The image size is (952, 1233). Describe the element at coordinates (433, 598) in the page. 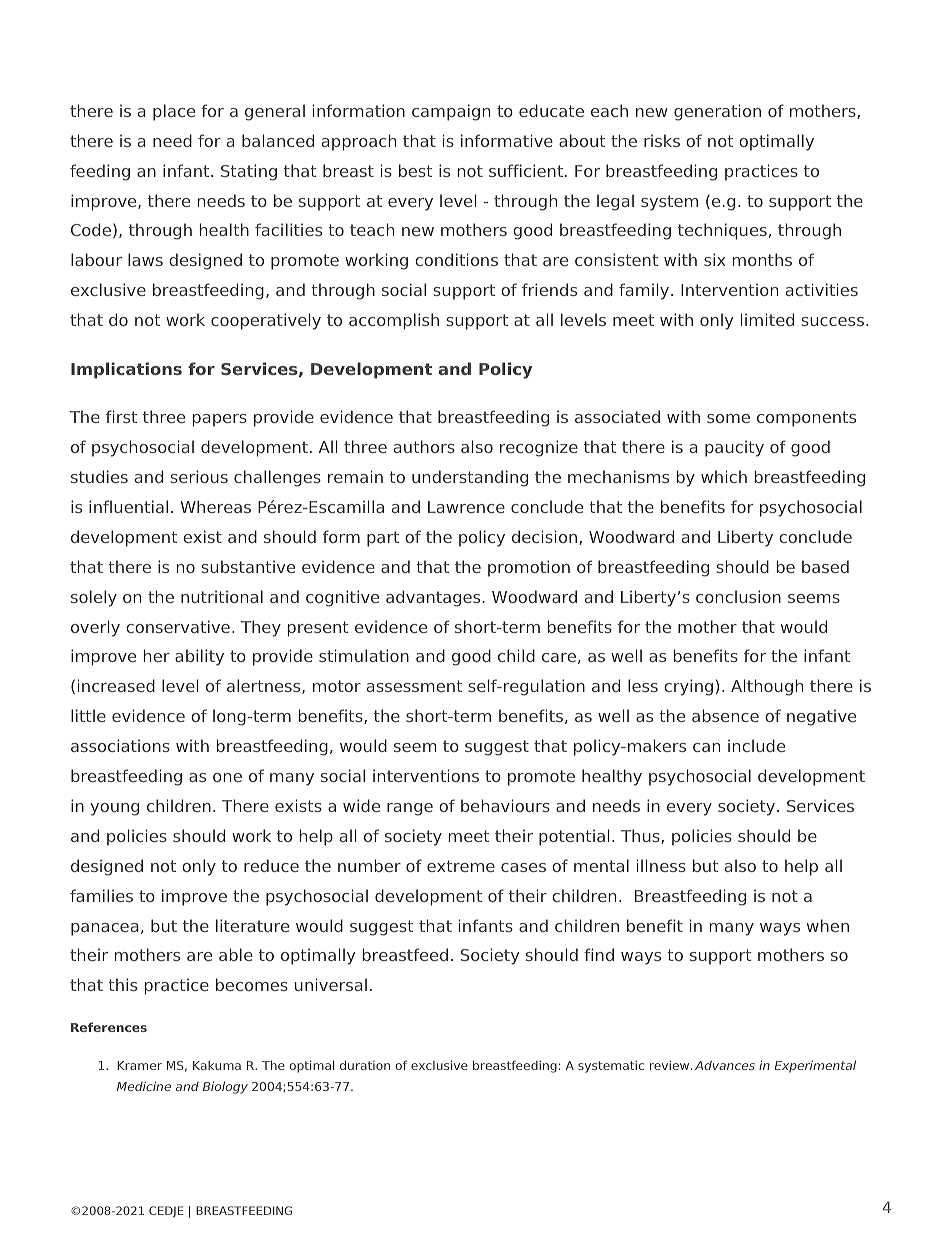

I see `advantages` at that location.
